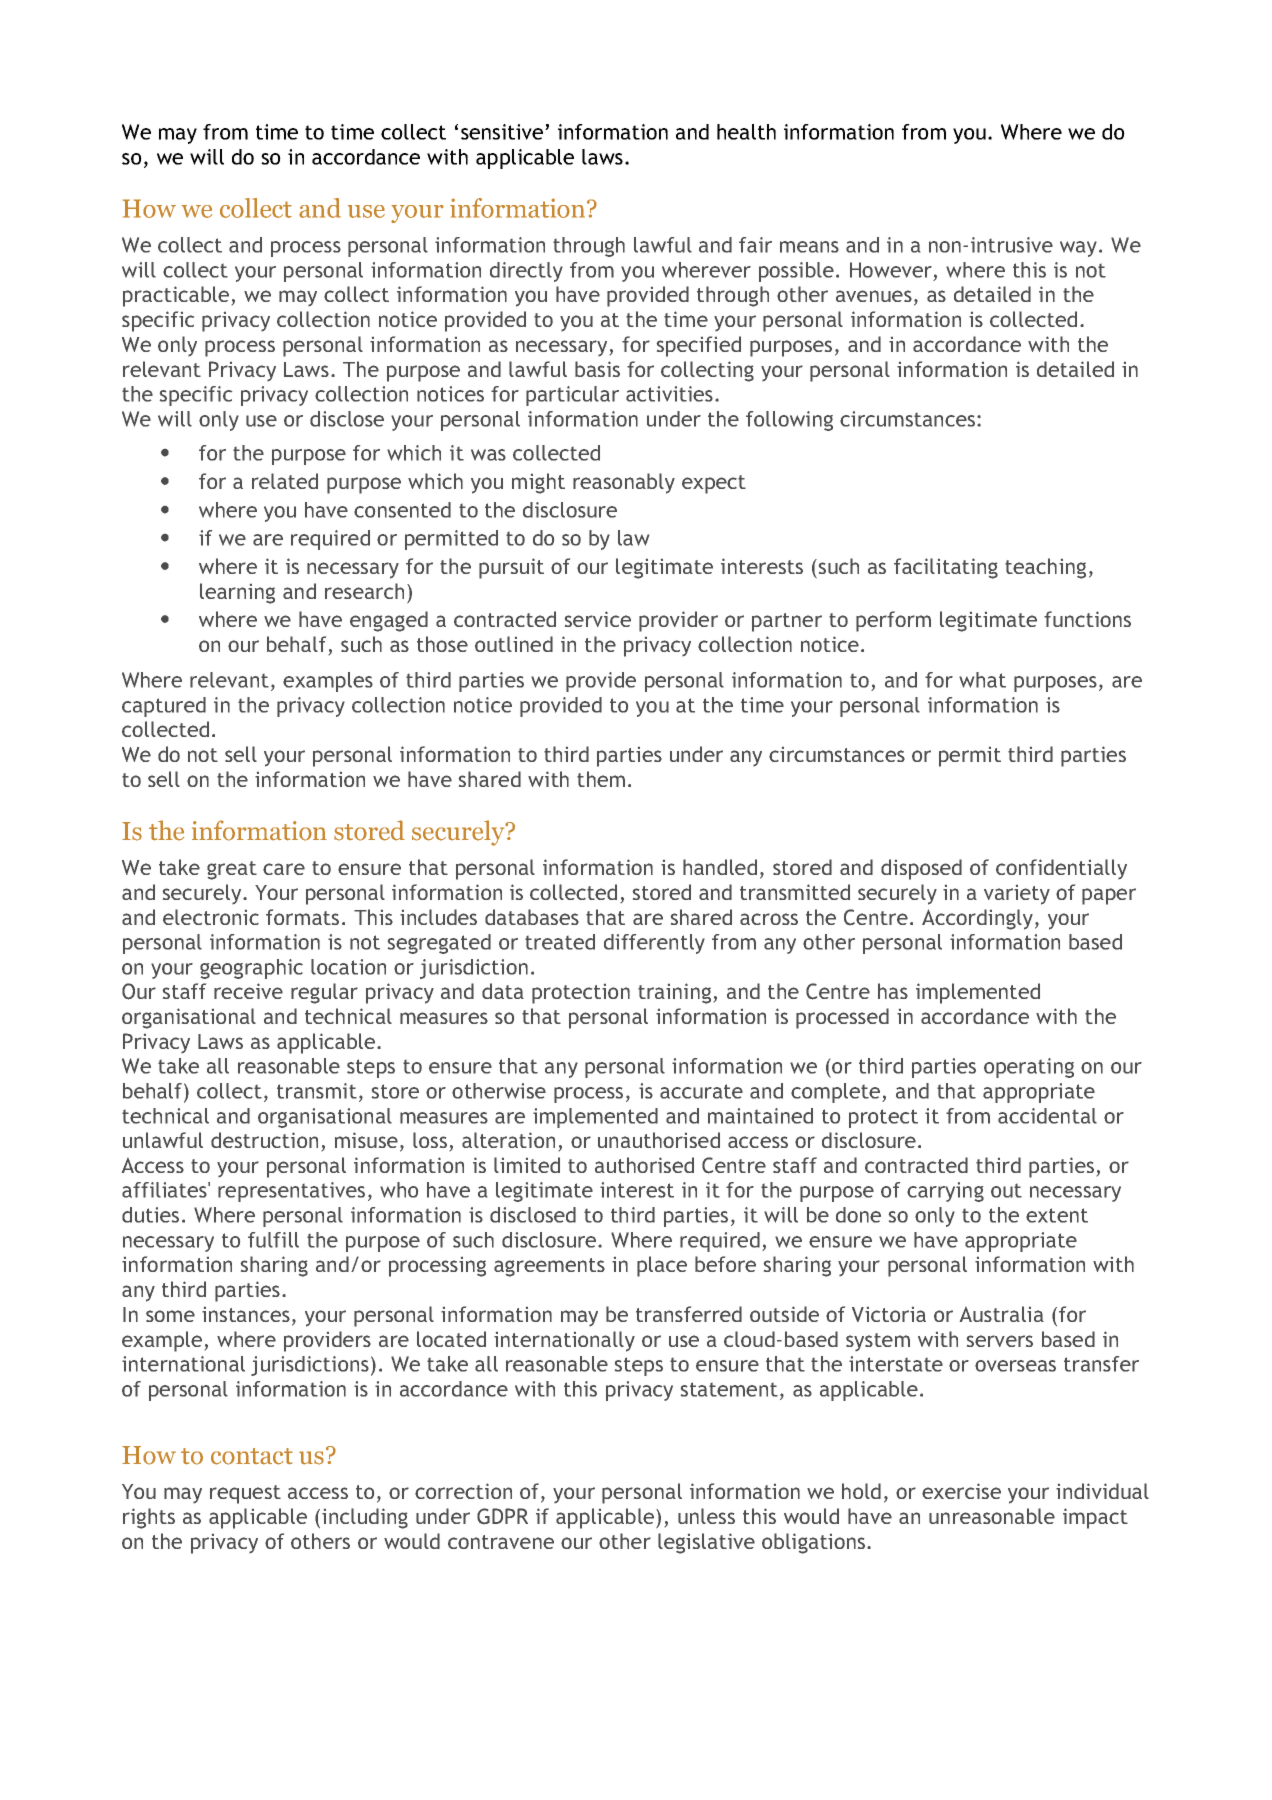 The height and width of the page is (1800, 1272). I want to click on practicable, so click(176, 296).
